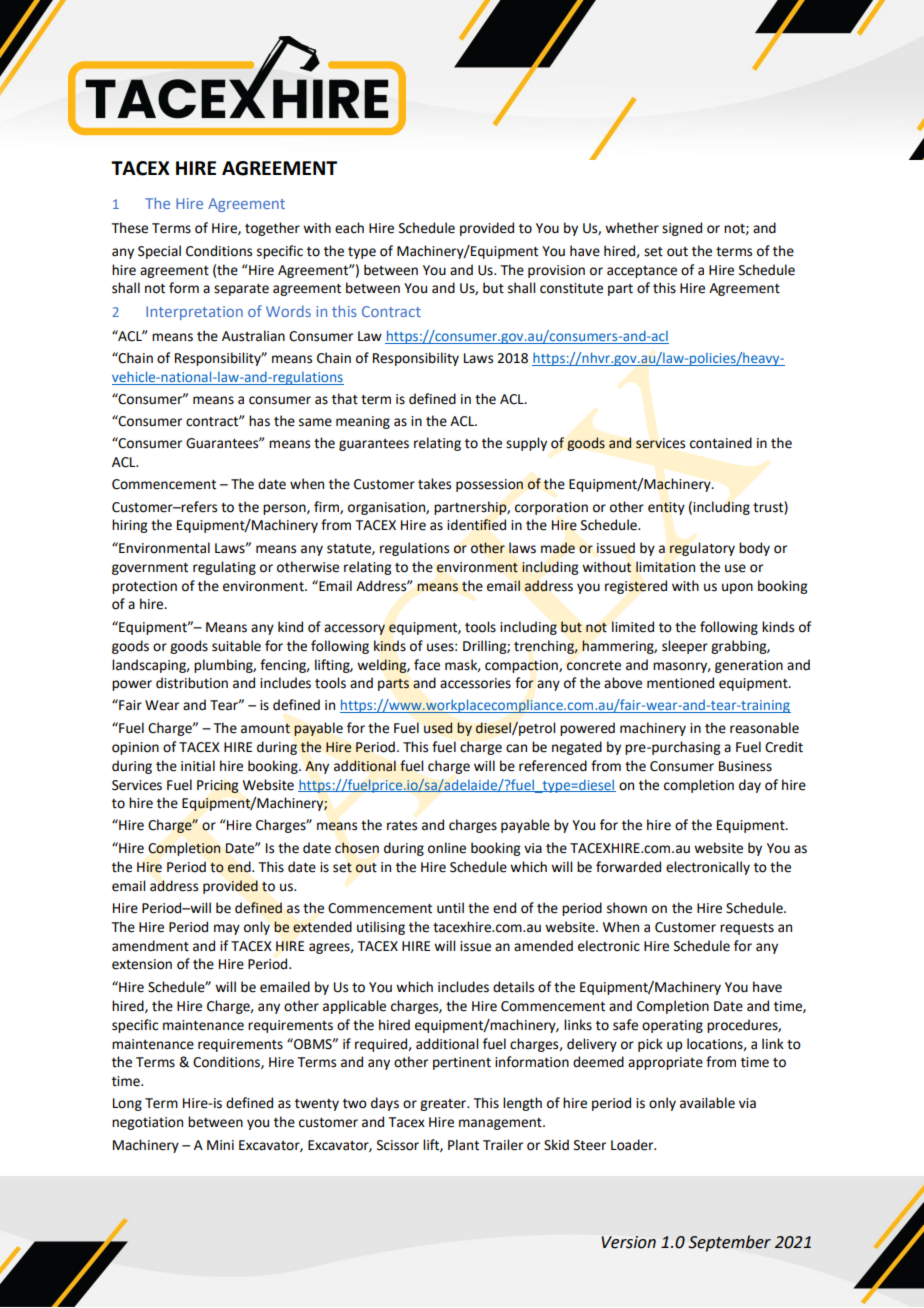  Describe the element at coordinates (682, 229) in the page. I see `signed` at that location.
